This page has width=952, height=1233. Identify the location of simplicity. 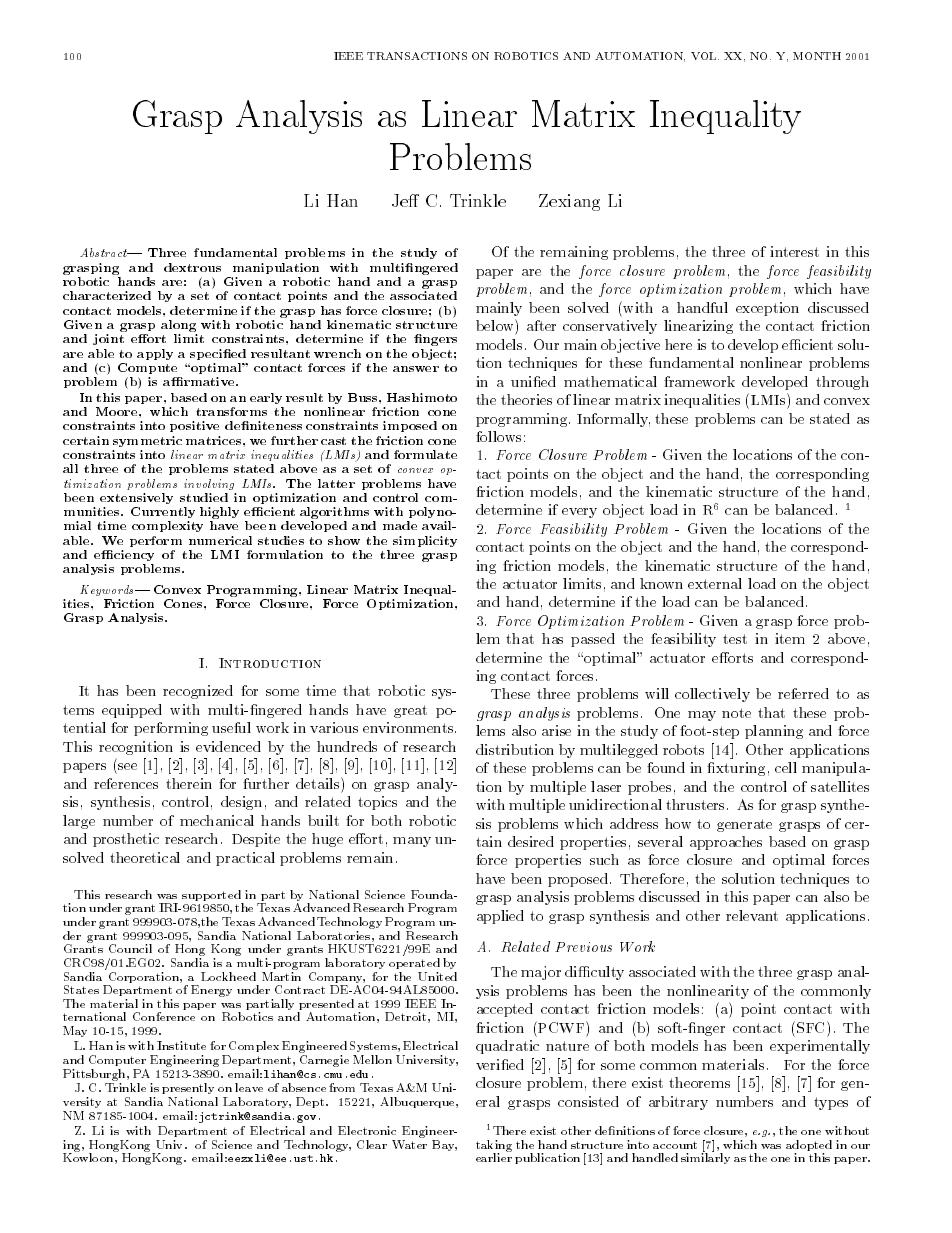
(425, 541).
